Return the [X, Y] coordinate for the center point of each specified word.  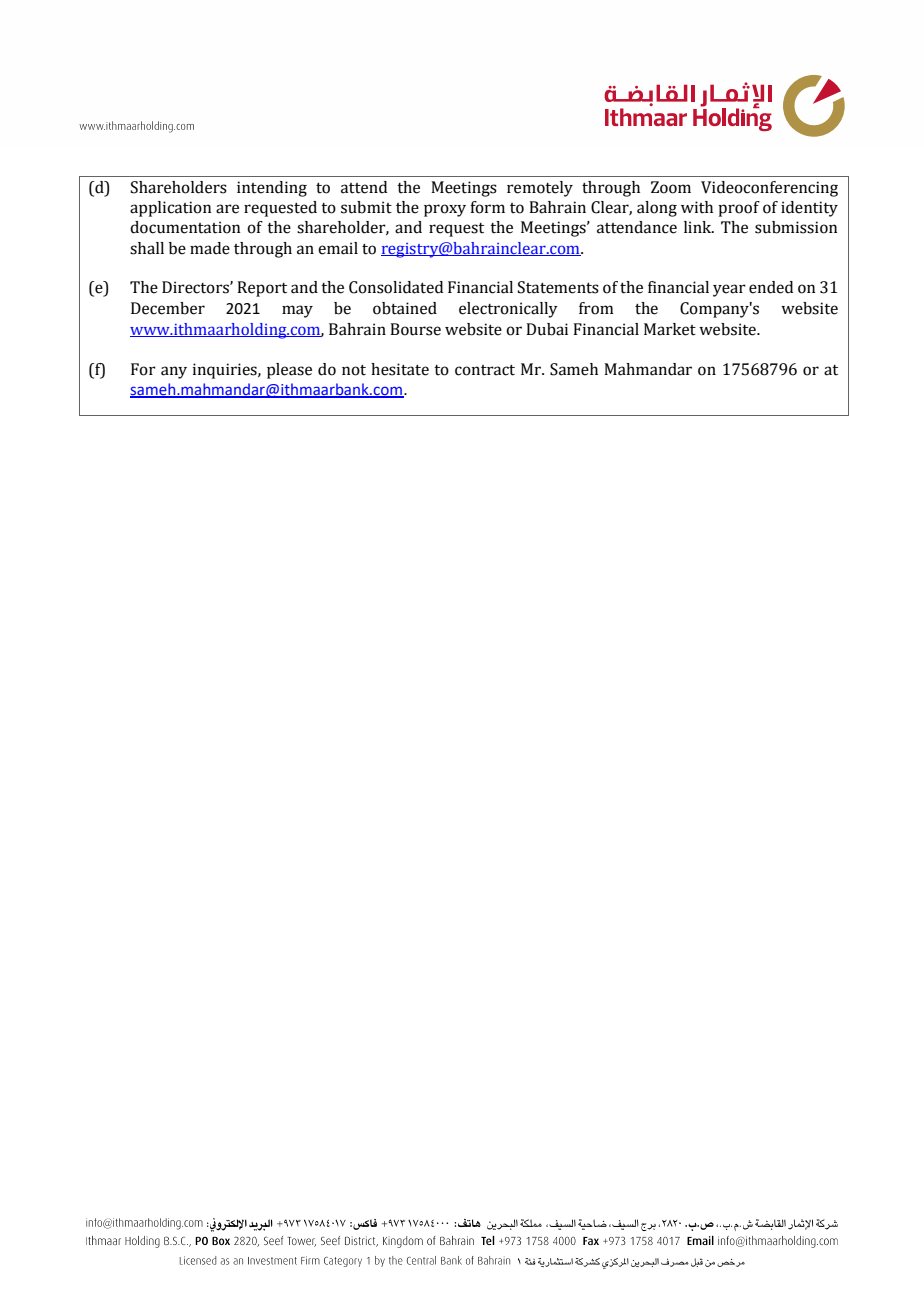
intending [272, 189]
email [338, 248]
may [297, 311]
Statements [558, 287]
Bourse [415, 329]
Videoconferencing [769, 189]
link [699, 227]
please [289, 371]
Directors [196, 287]
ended [771, 287]
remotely [540, 189]
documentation [185, 227]
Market [670, 329]
